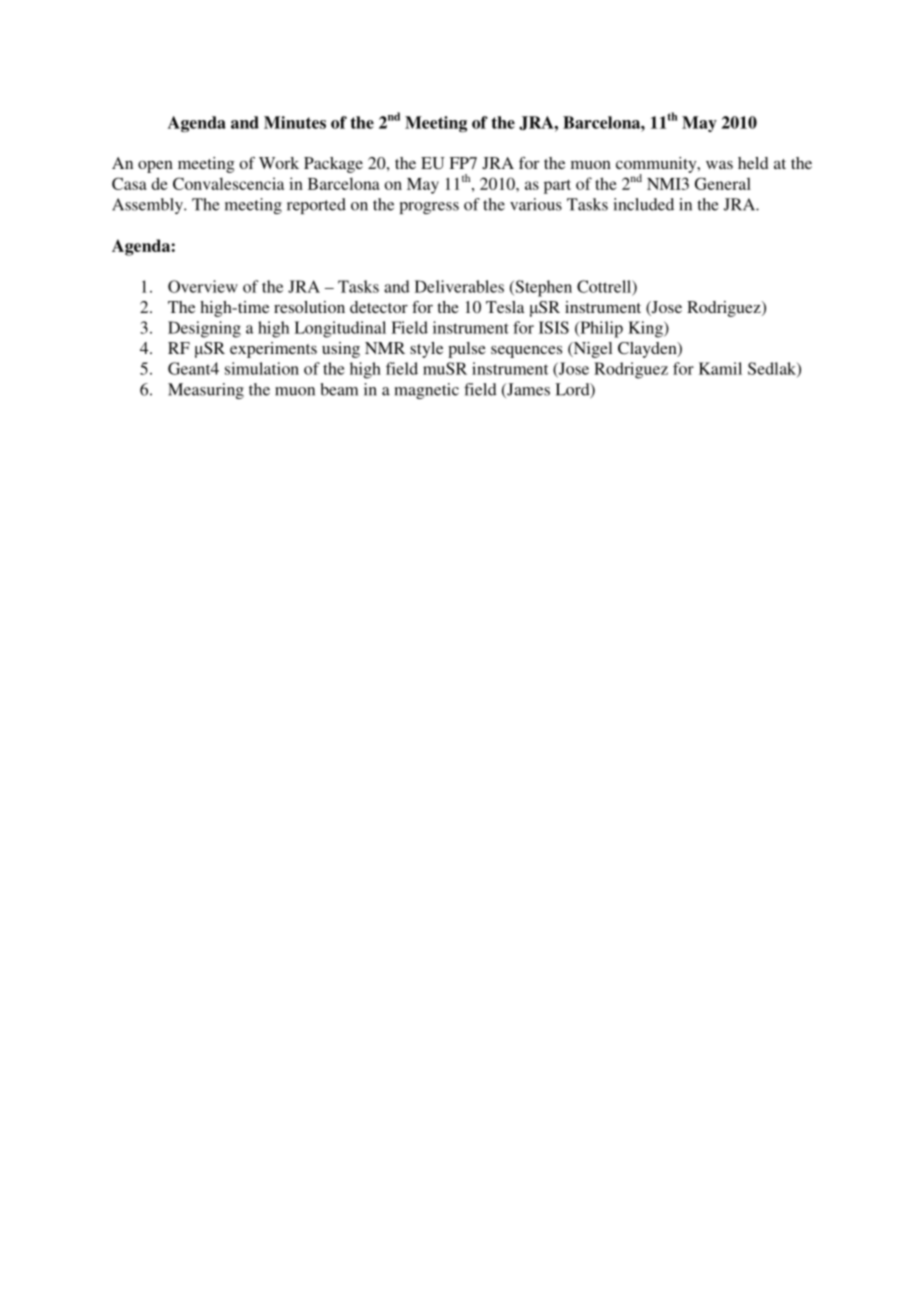 The height and width of the document is (1308, 924). I want to click on Measuring, so click(206, 391).
